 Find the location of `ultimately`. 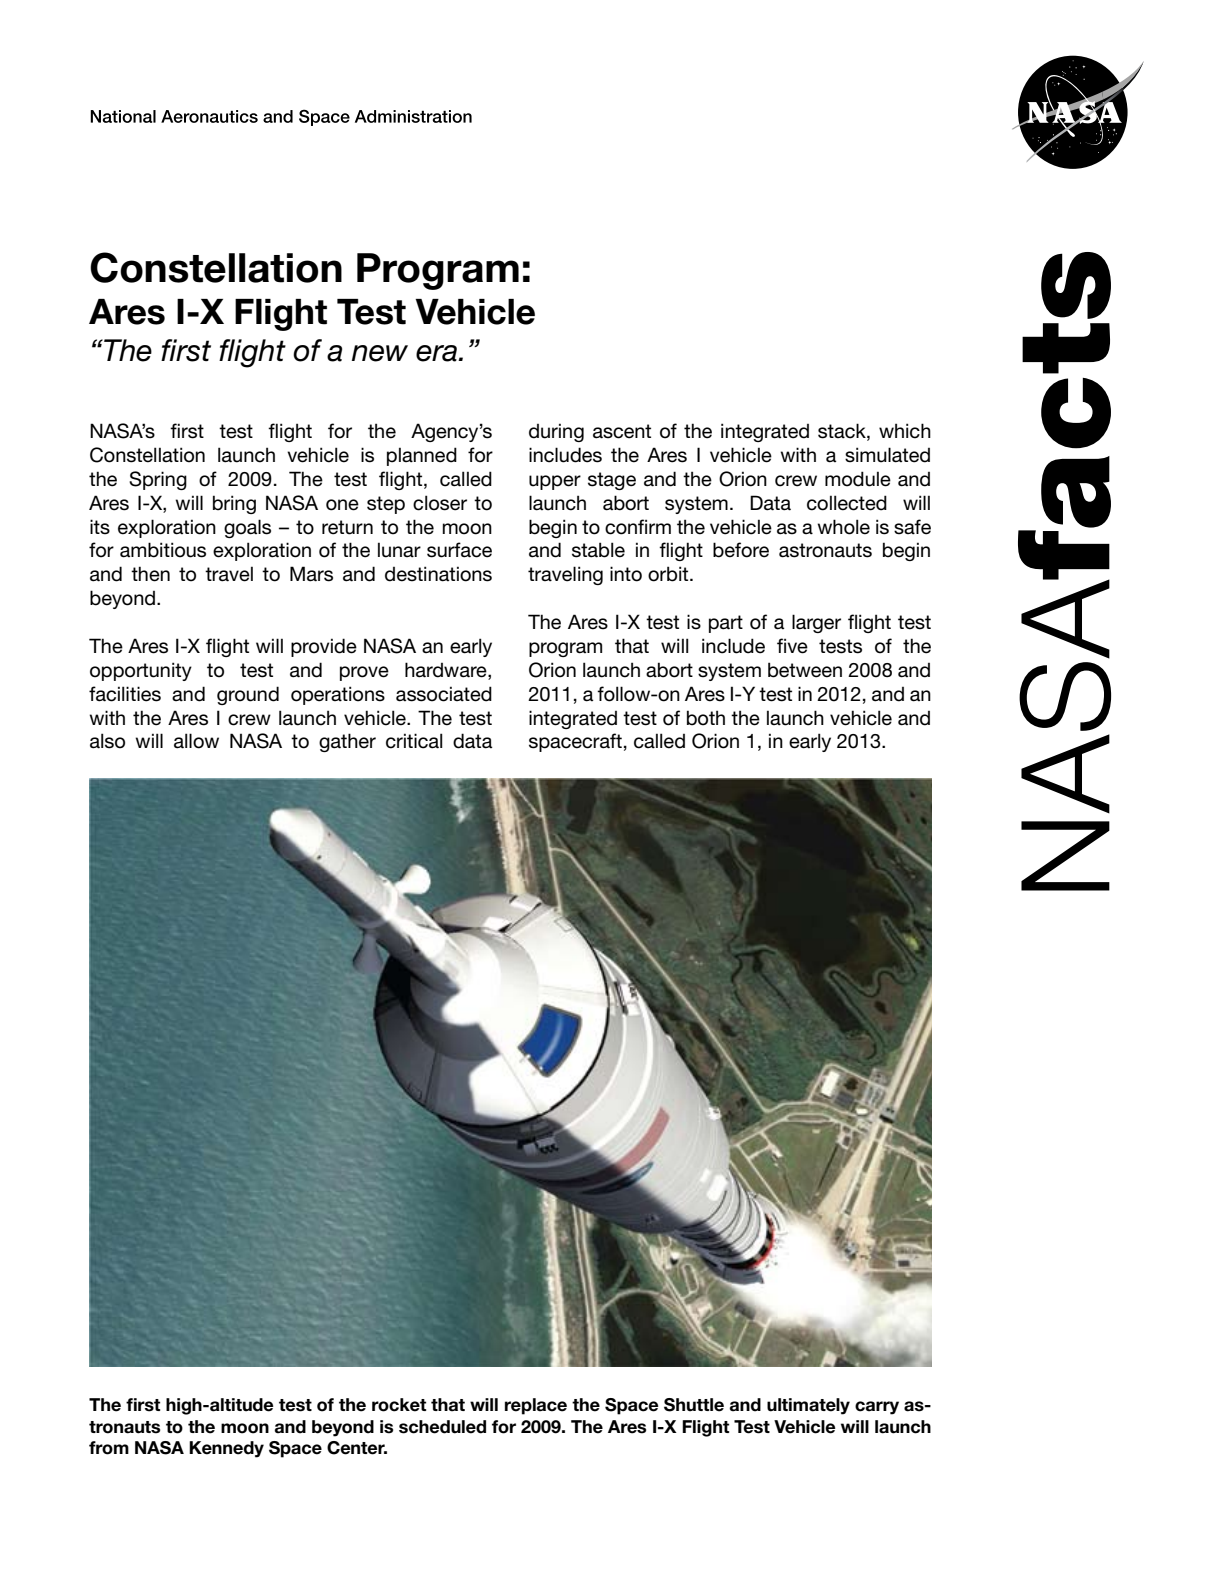

ultimately is located at coordinates (808, 1406).
